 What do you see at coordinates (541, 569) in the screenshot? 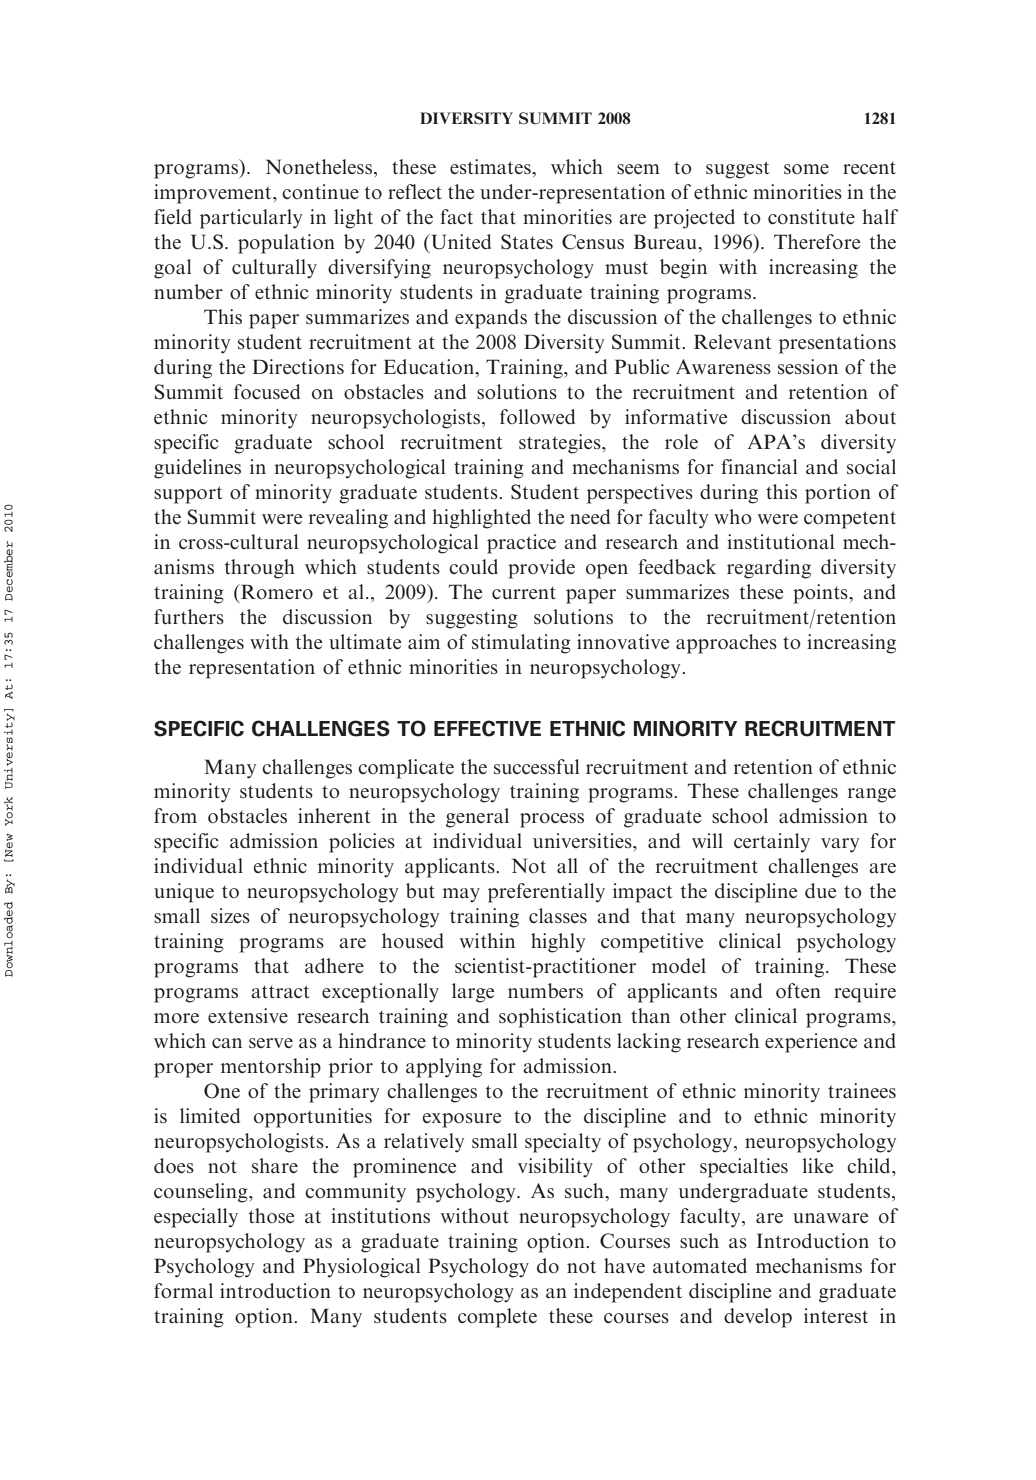
I see `provide` at bounding box center [541, 569].
